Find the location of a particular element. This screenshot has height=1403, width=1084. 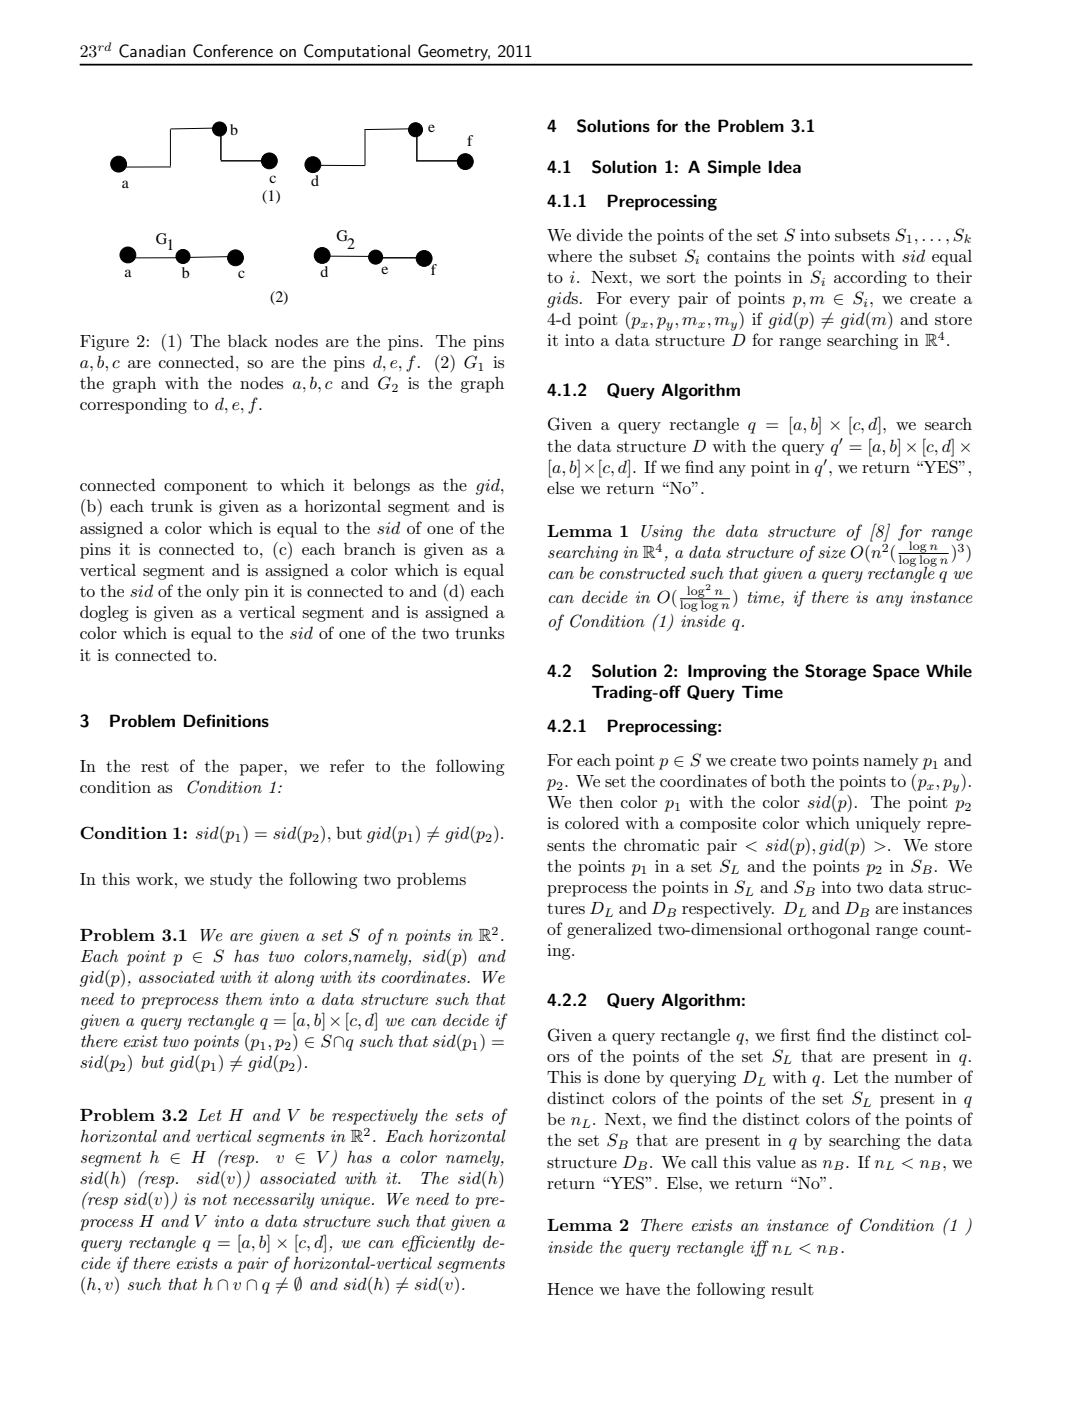

Computational is located at coordinates (357, 52).
